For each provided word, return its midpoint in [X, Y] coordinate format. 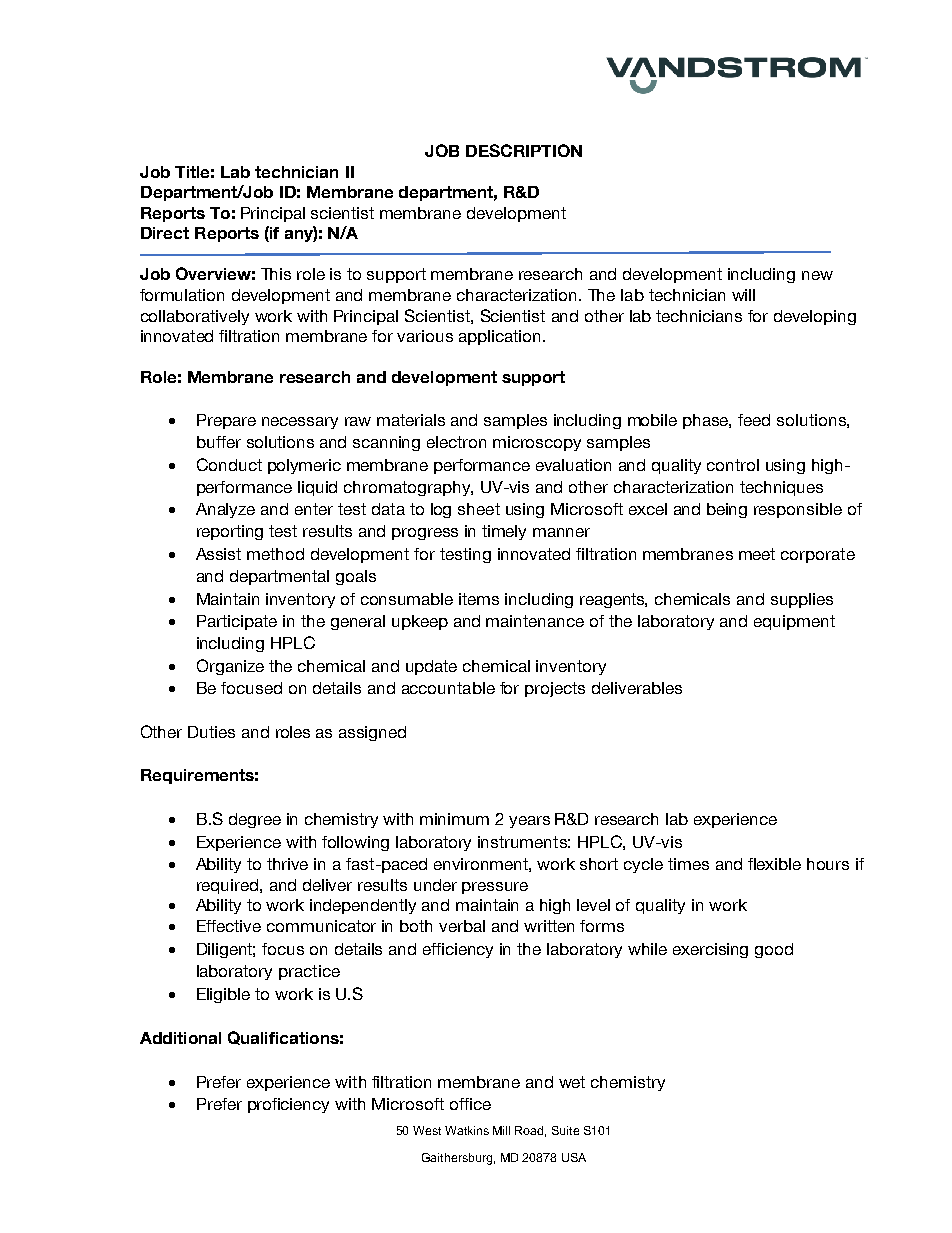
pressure [495, 888]
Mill [501, 1130]
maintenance [535, 621]
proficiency [288, 1105]
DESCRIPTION [524, 150]
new [817, 275]
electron [456, 442]
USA [574, 1157]
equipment [794, 622]
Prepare [226, 421]
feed [754, 420]
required [229, 886]
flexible [774, 864]
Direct [165, 233]
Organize [230, 667]
